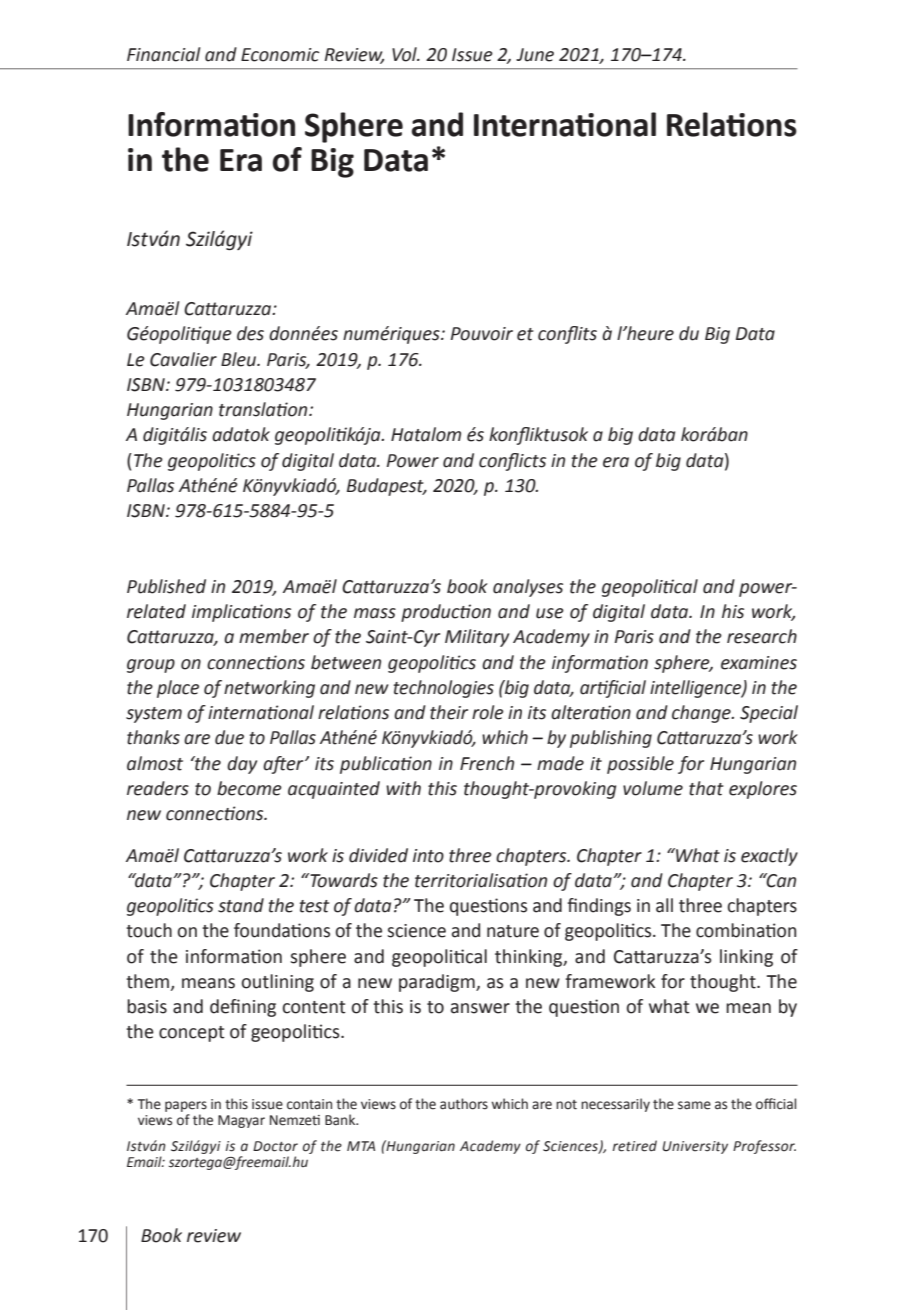 This screenshot has height=1310, width=924. I want to click on that, so click(706, 788).
